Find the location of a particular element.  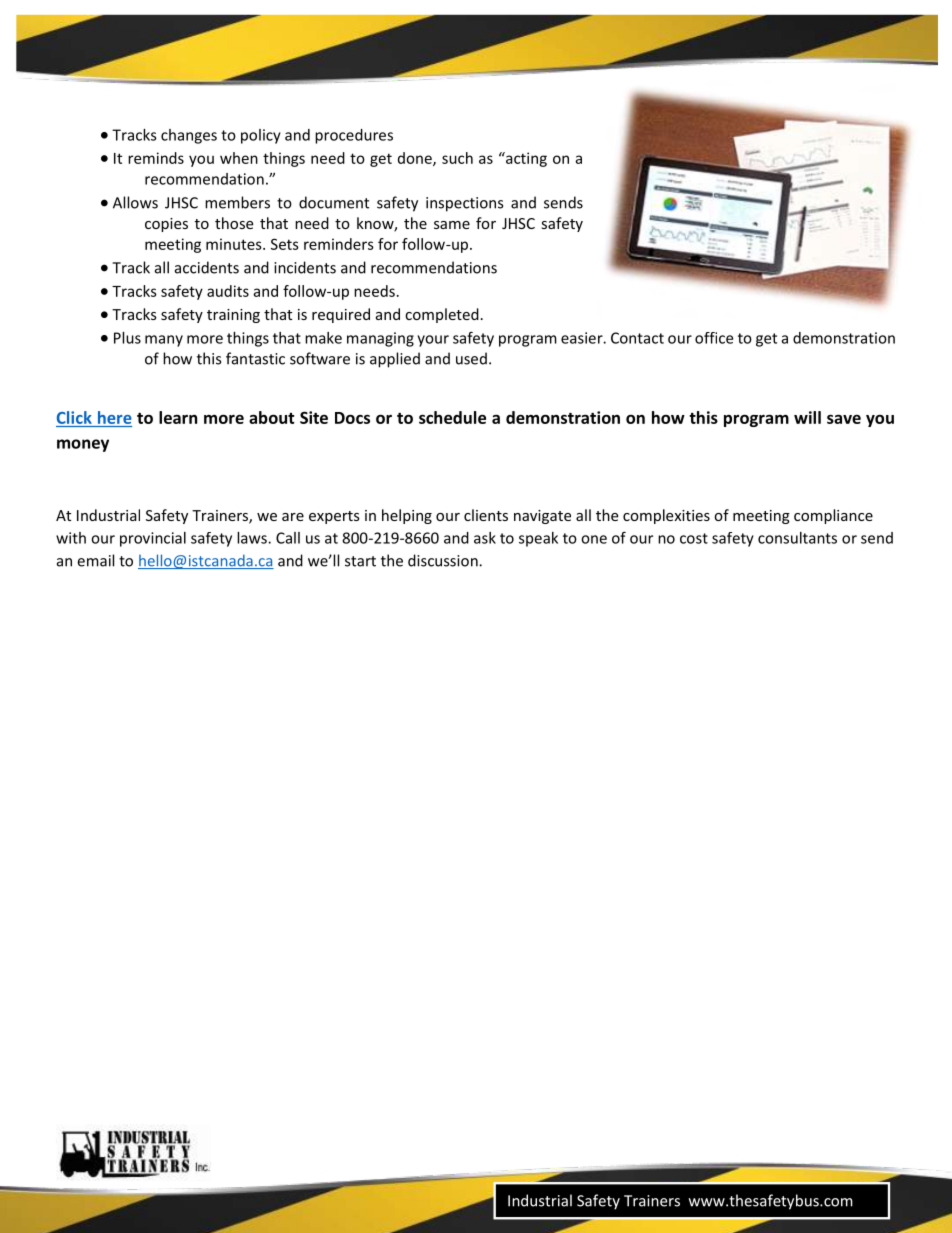

schedule is located at coordinates (452, 417).
